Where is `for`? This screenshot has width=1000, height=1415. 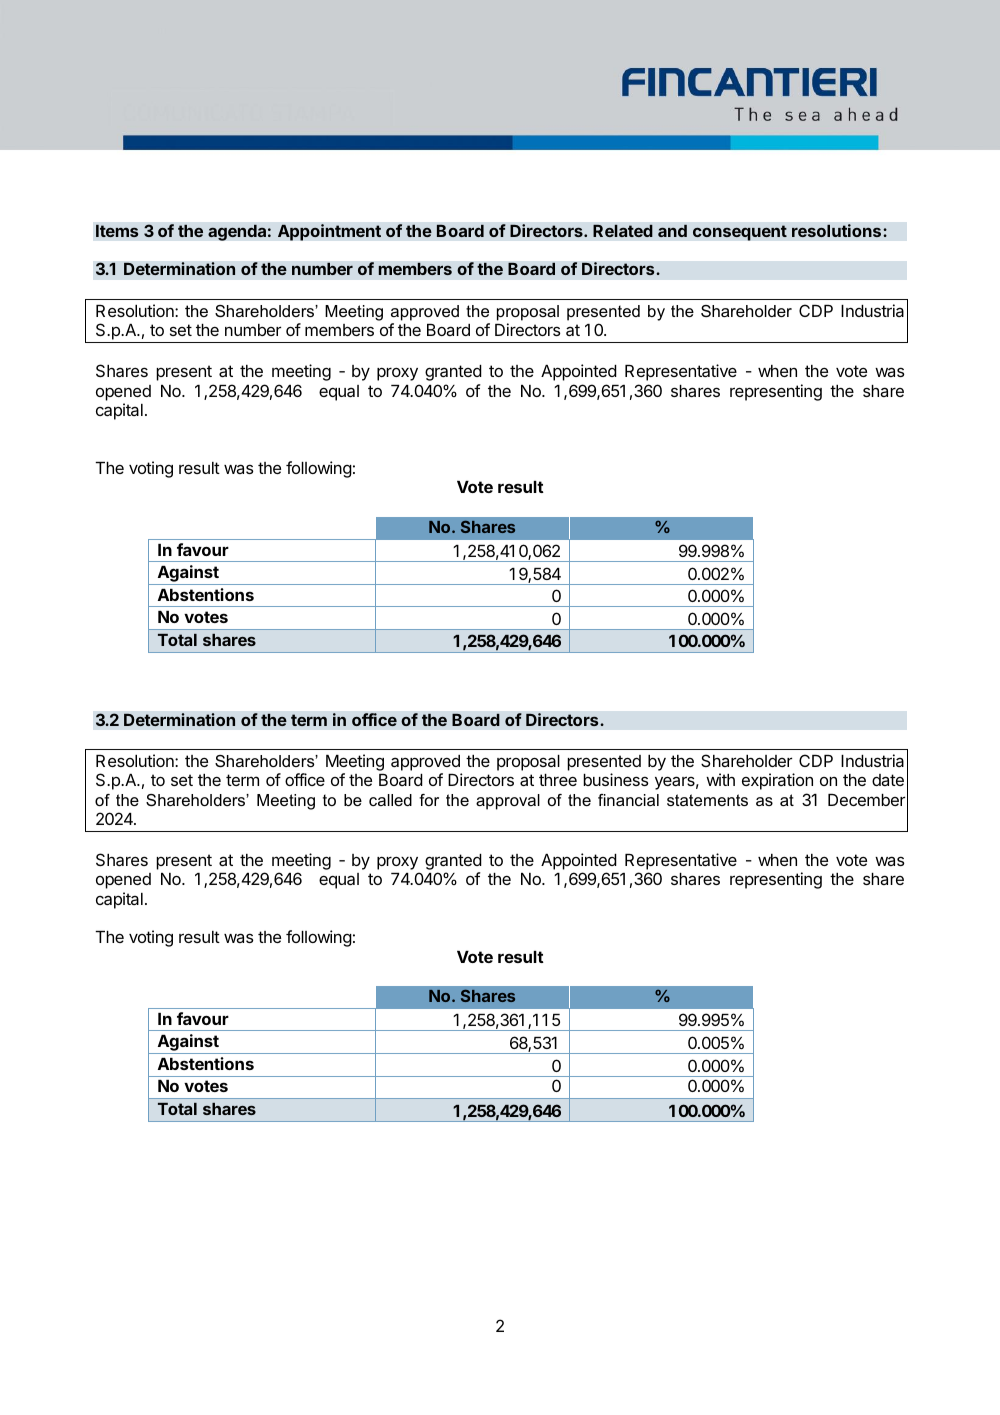 for is located at coordinates (429, 800).
